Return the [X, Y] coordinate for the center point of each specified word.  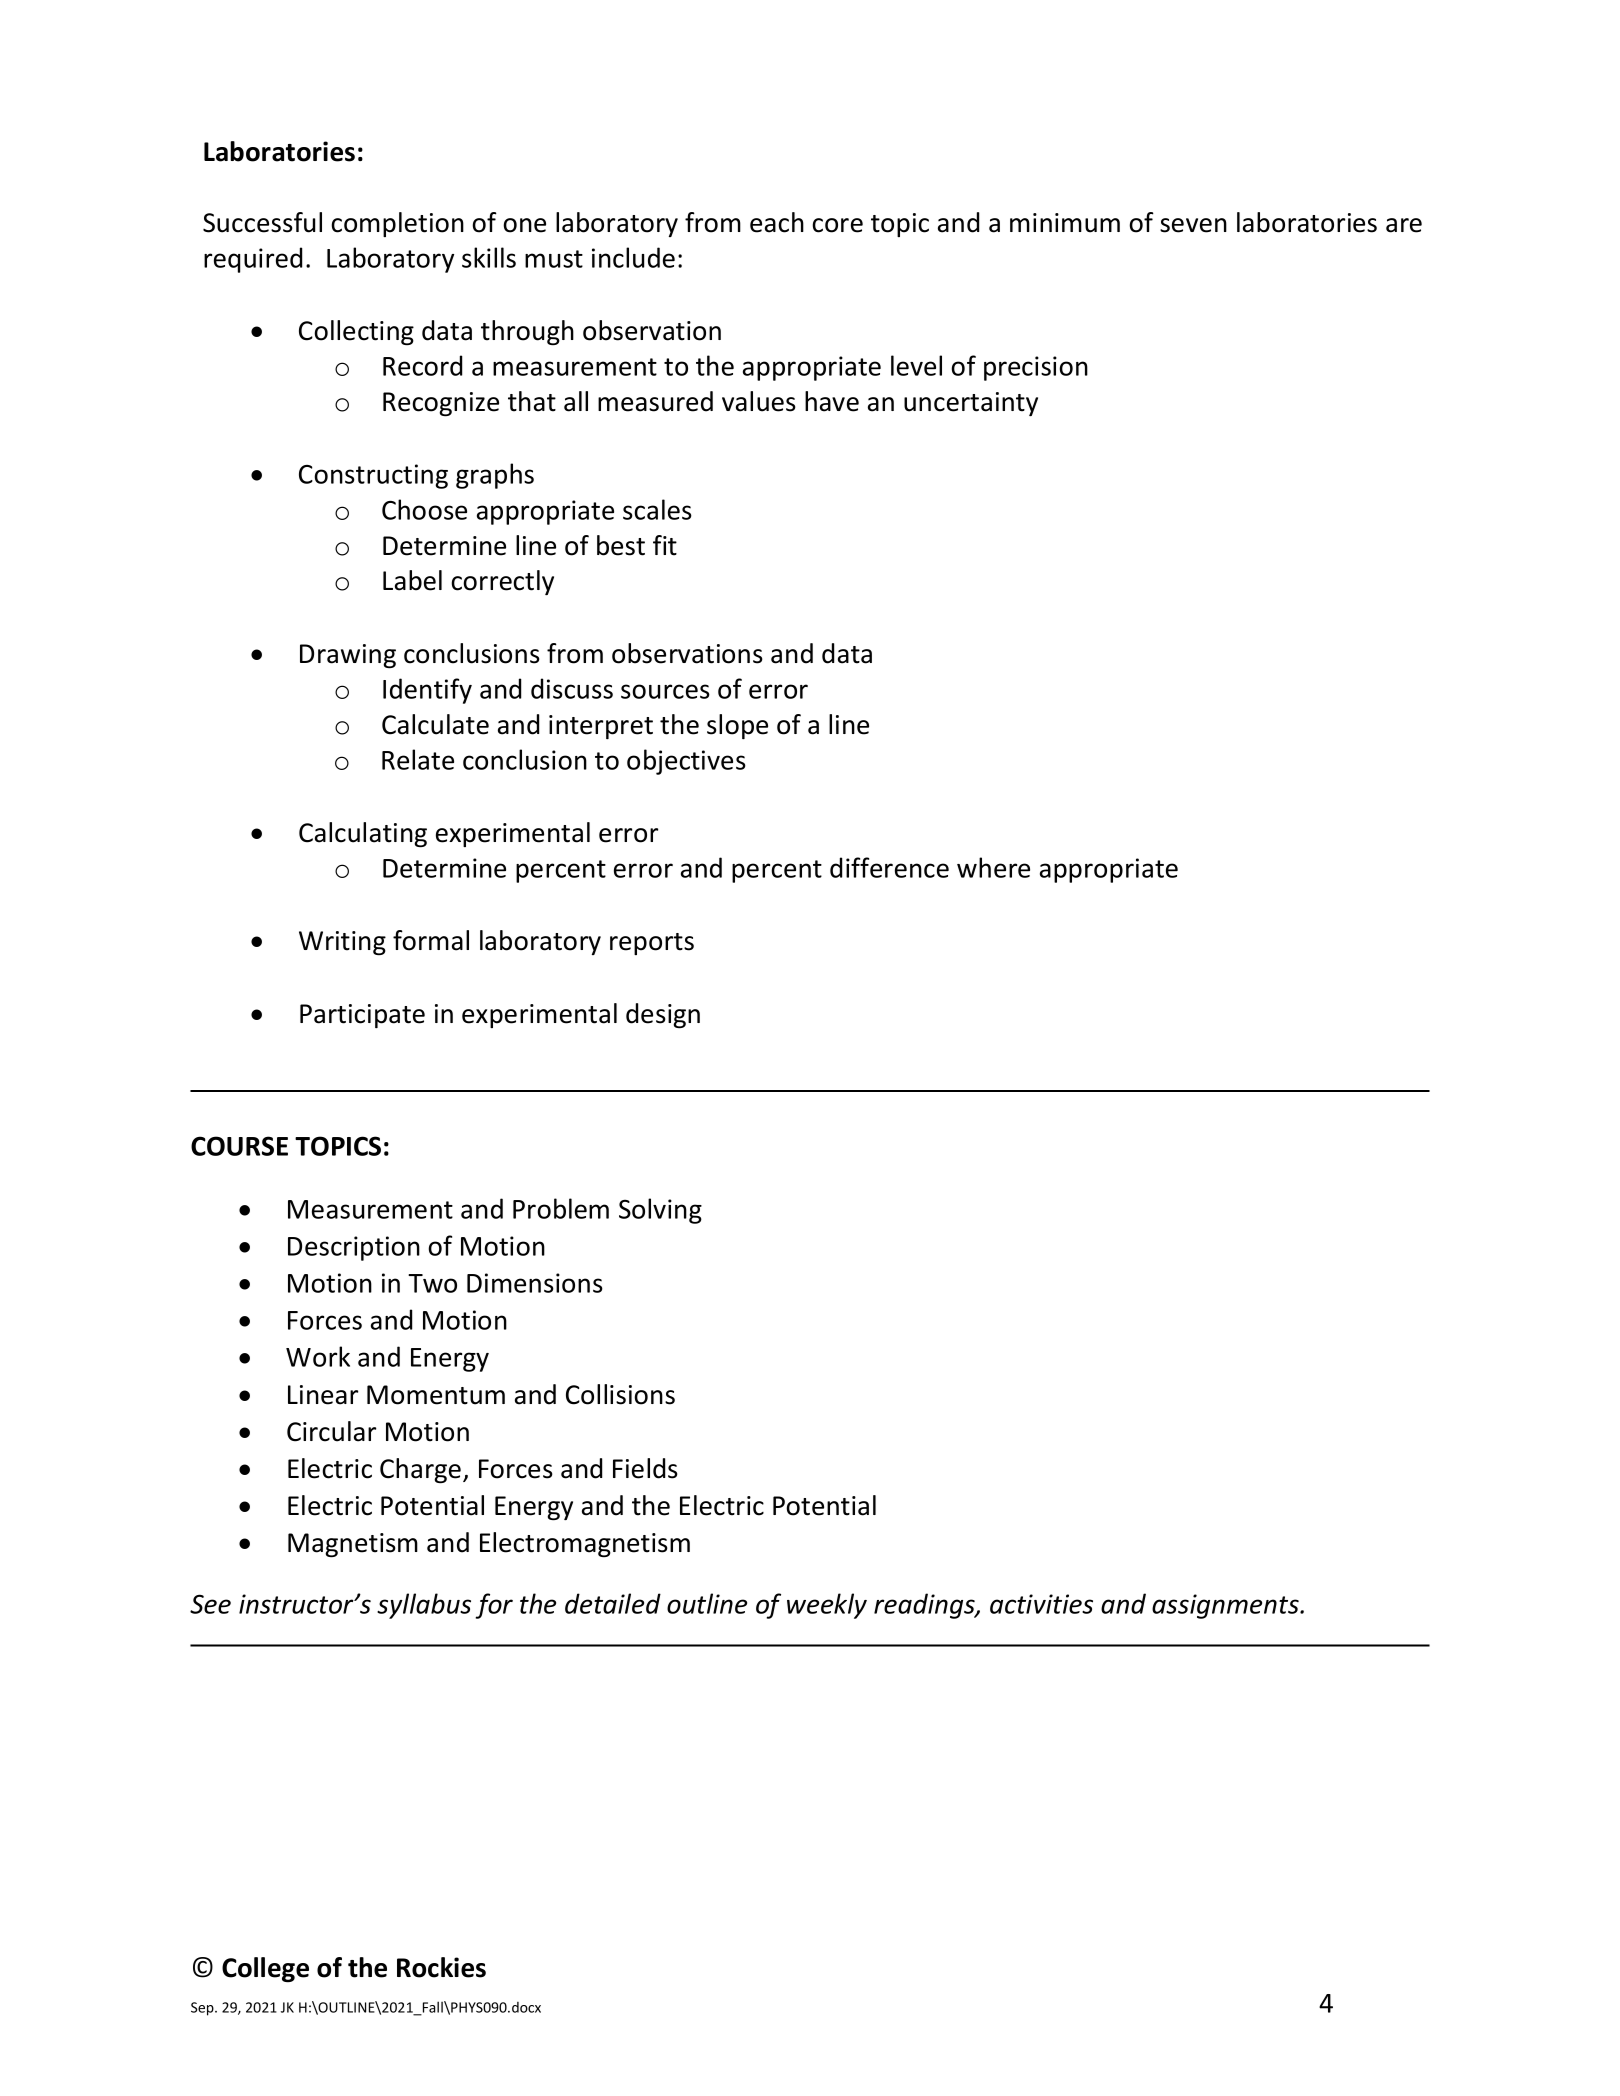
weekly [827, 1606]
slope [737, 726]
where [993, 867]
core [837, 225]
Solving [660, 1211]
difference [889, 867]
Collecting [356, 332]
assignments [1226, 1606]
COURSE [239, 1146]
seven [1193, 225]
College [265, 1970]
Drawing [348, 656]
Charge [422, 1471]
